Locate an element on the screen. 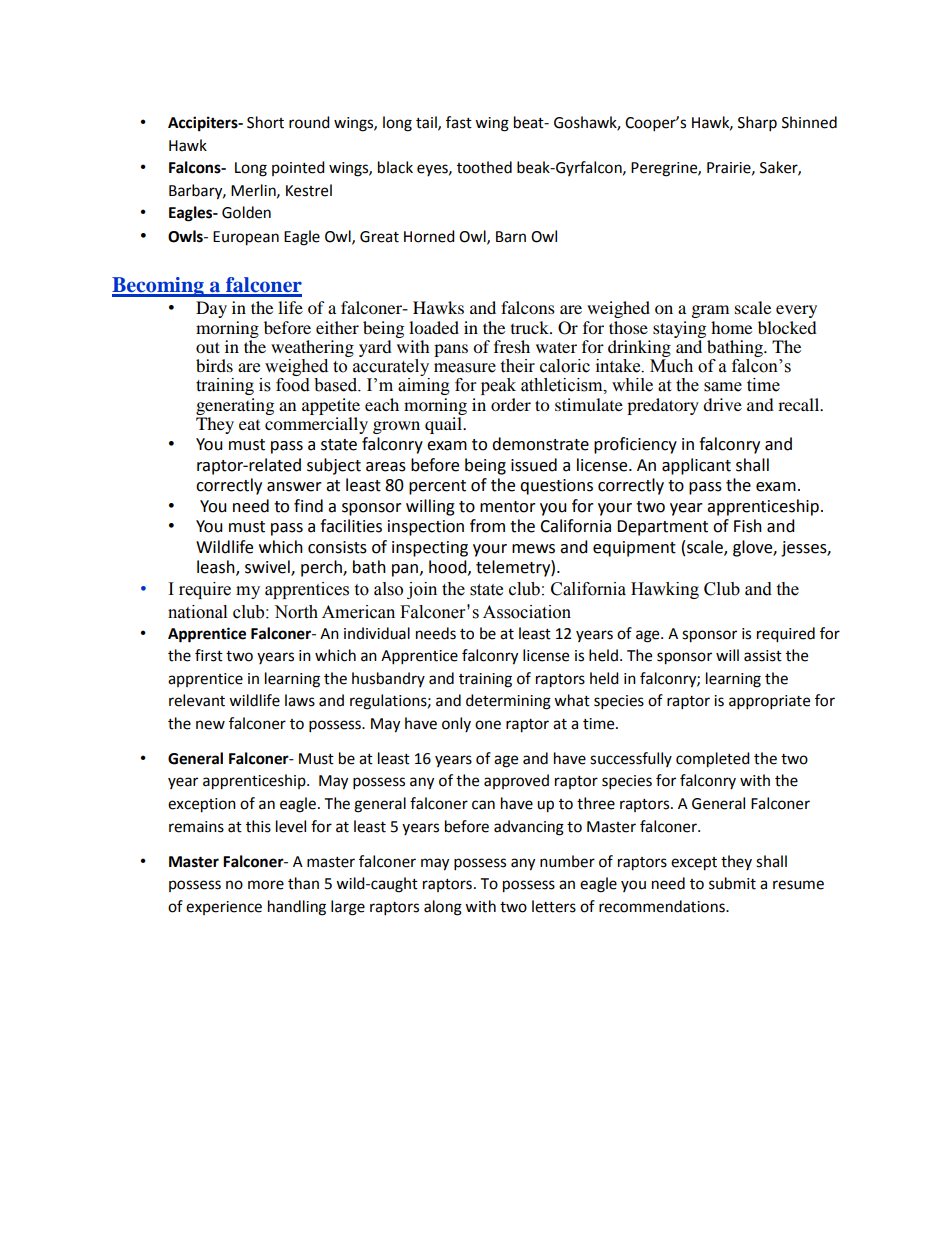 The height and width of the screenshot is (1233, 952). pointed is located at coordinates (298, 168).
